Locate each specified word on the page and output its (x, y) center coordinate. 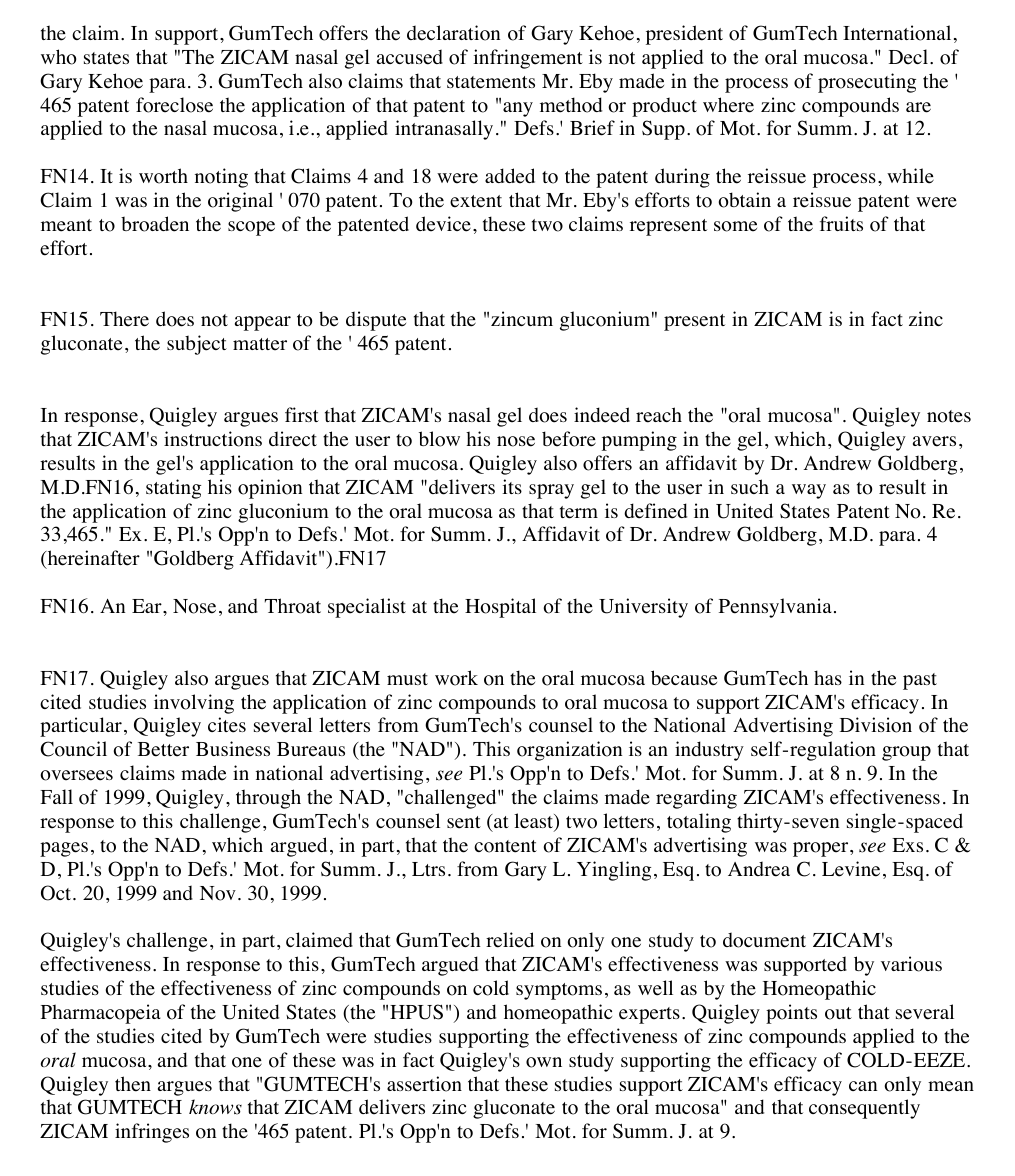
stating (173, 489)
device (443, 224)
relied (510, 940)
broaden (155, 224)
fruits (841, 223)
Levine (851, 869)
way (809, 491)
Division (876, 725)
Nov (218, 893)
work (456, 678)
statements (491, 82)
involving (194, 704)
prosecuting (867, 83)
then (133, 1084)
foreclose (174, 105)
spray (551, 491)
